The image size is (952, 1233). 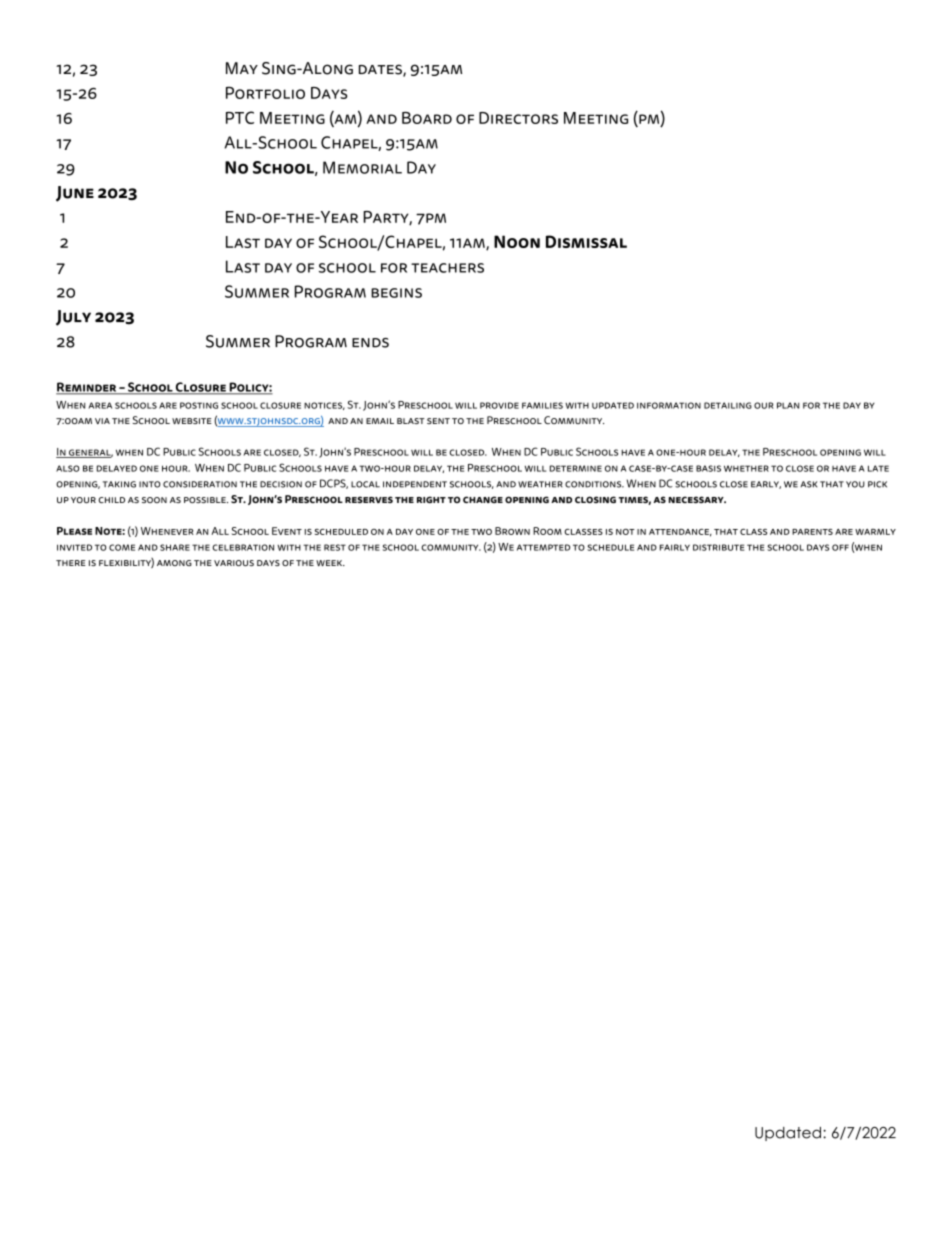 I want to click on Directors, so click(x=518, y=118).
